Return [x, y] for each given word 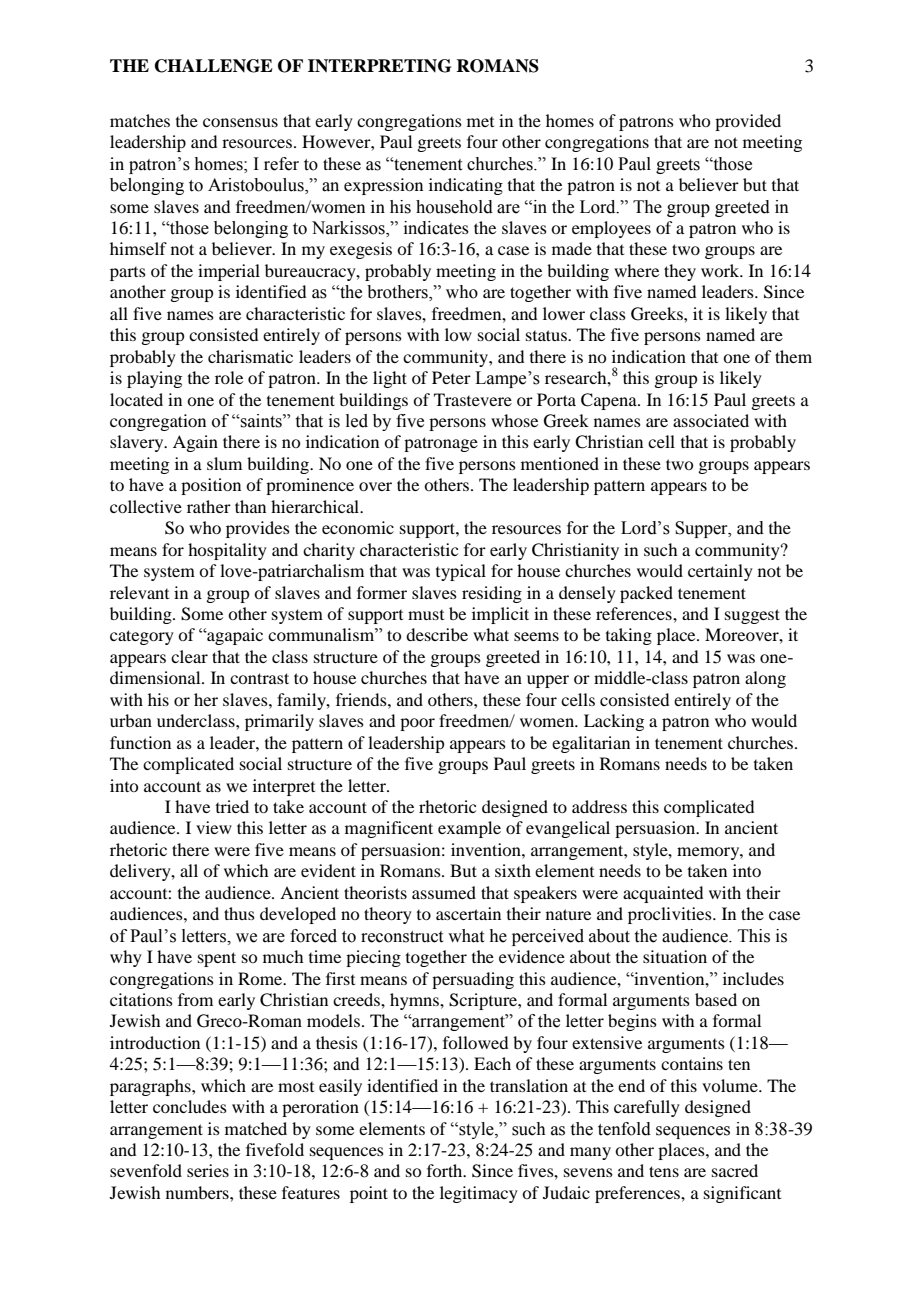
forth [446, 1170]
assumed [444, 892]
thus [239, 913]
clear [189, 656]
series [208, 1170]
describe [437, 634]
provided [748, 122]
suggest [752, 616]
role [229, 377]
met [480, 122]
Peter [451, 377]
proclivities [671, 915]
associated [711, 420]
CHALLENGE [214, 66]
